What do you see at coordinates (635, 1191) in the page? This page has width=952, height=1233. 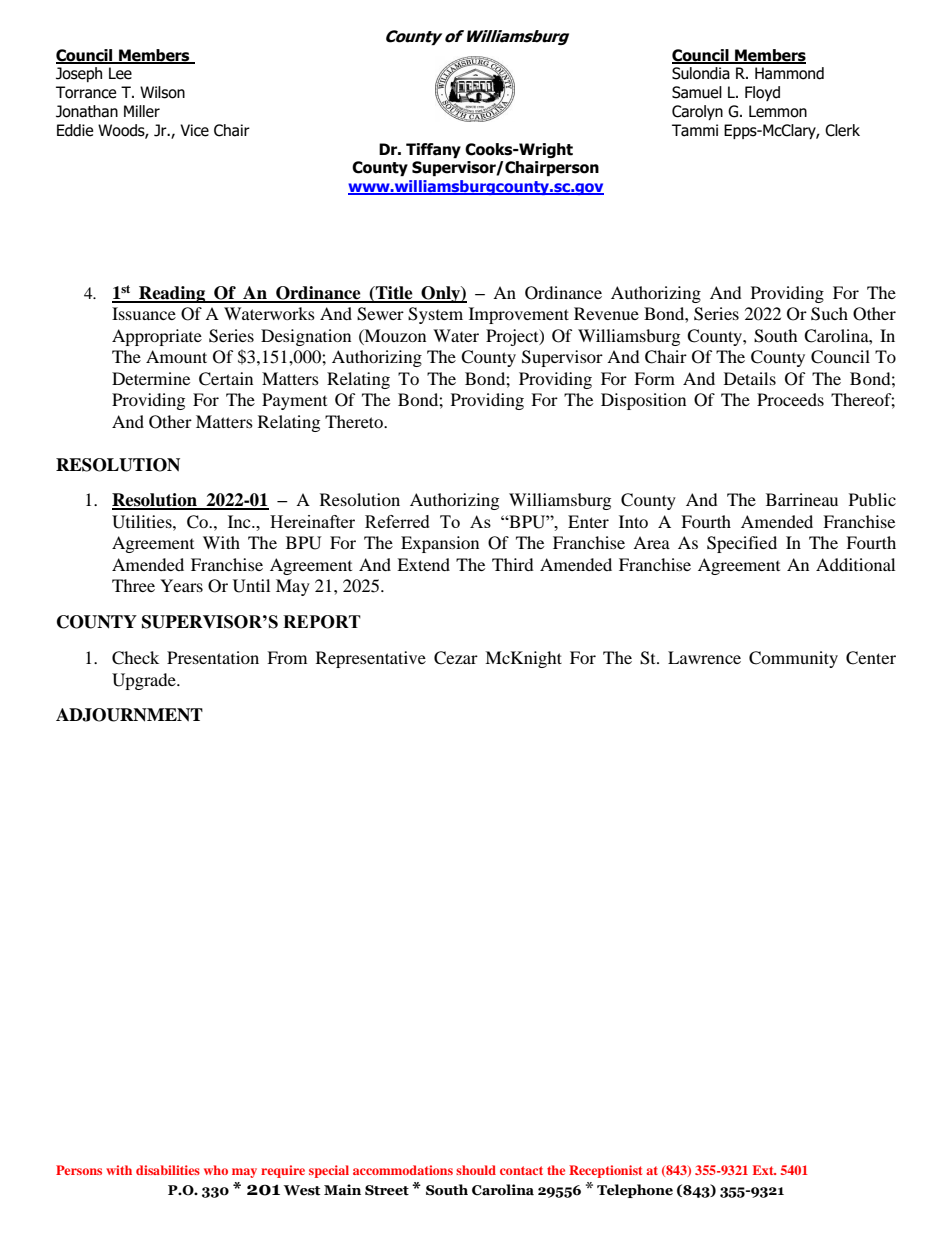 I see `Telephone` at bounding box center [635, 1191].
